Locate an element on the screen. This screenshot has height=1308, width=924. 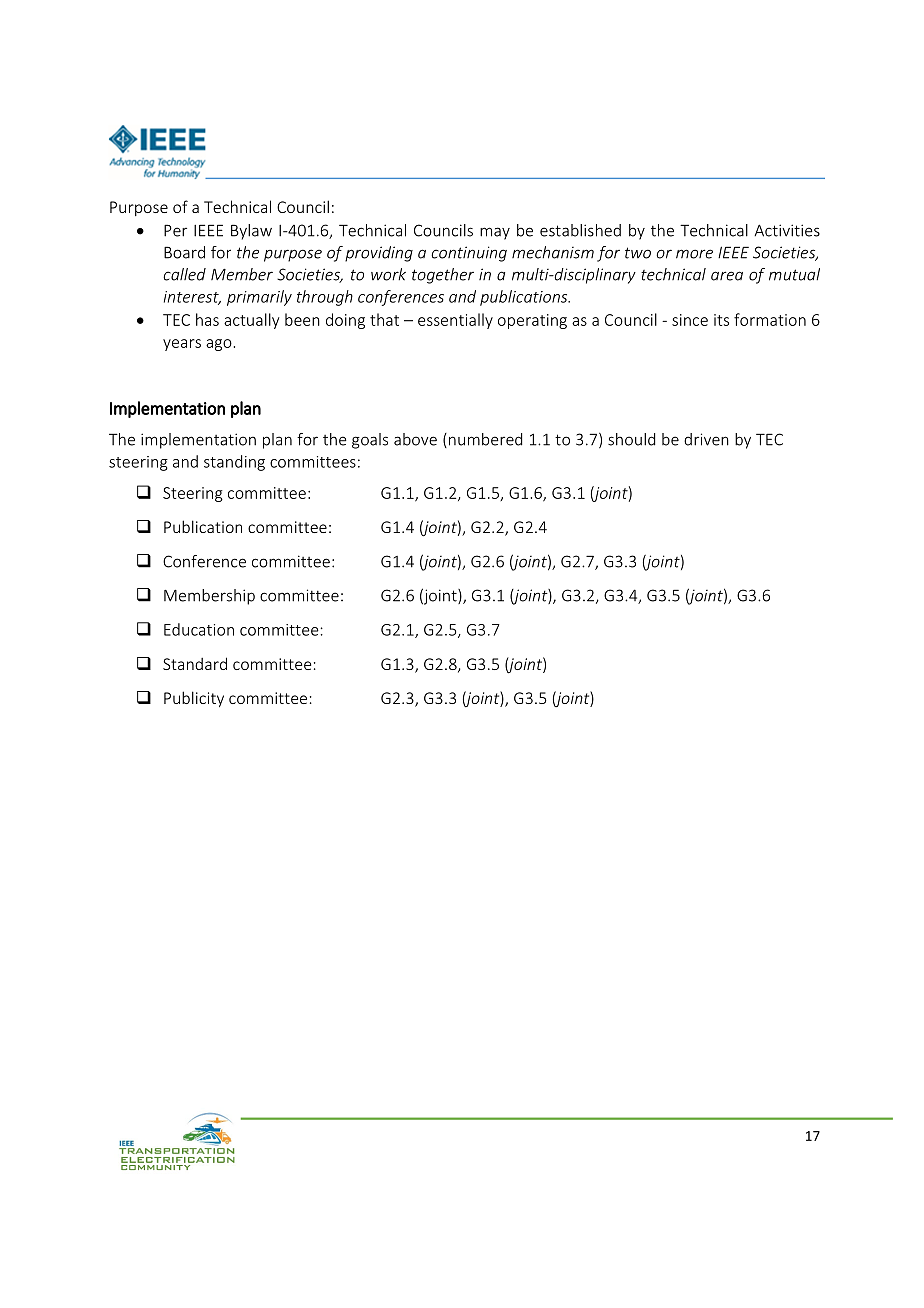
Board is located at coordinates (184, 252).
